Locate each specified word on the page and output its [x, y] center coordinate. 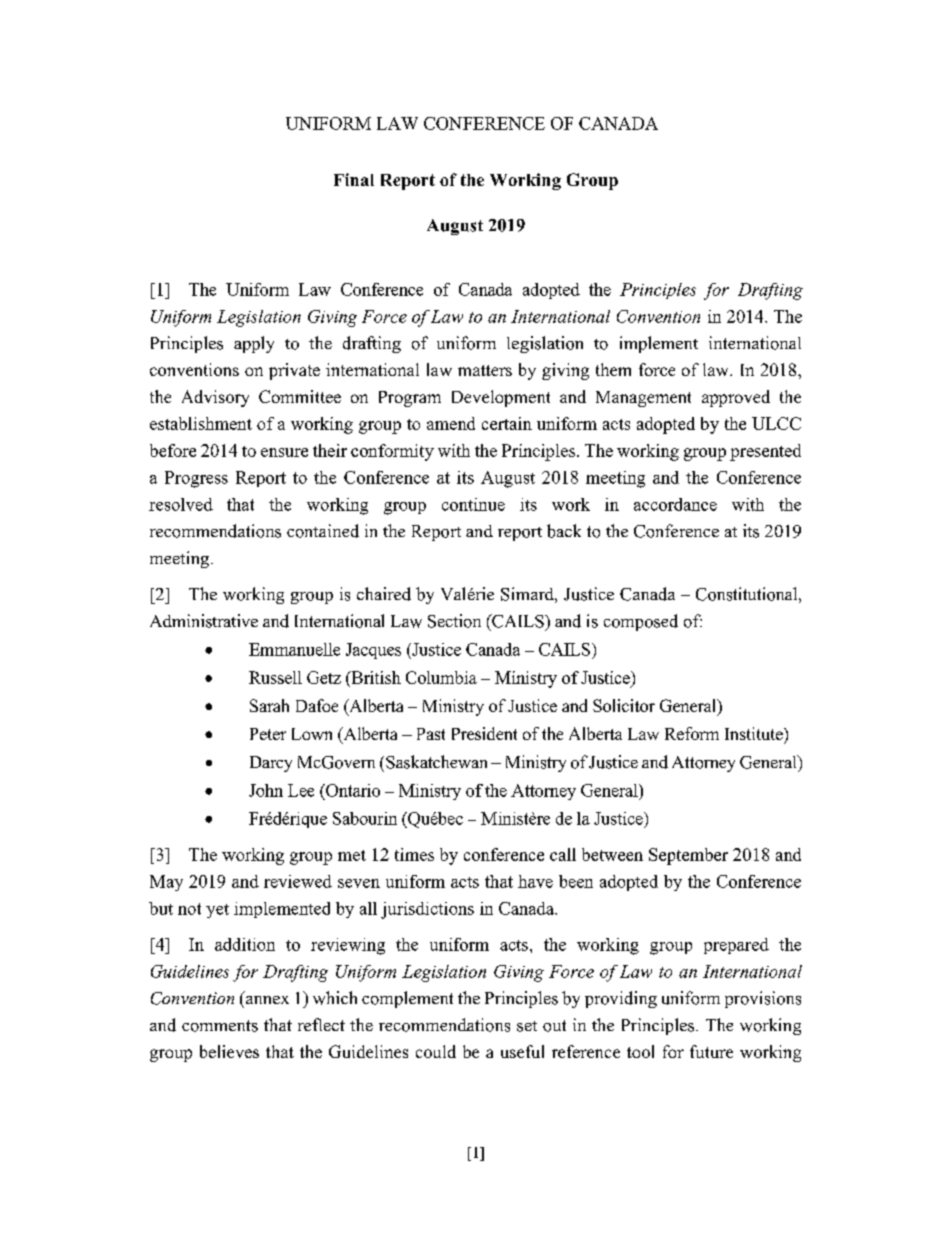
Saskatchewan [436, 762]
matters [485, 370]
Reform [692, 733]
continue [473, 504]
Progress [196, 479]
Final [354, 179]
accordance [675, 504]
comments [220, 1026]
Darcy [271, 764]
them [613, 369]
